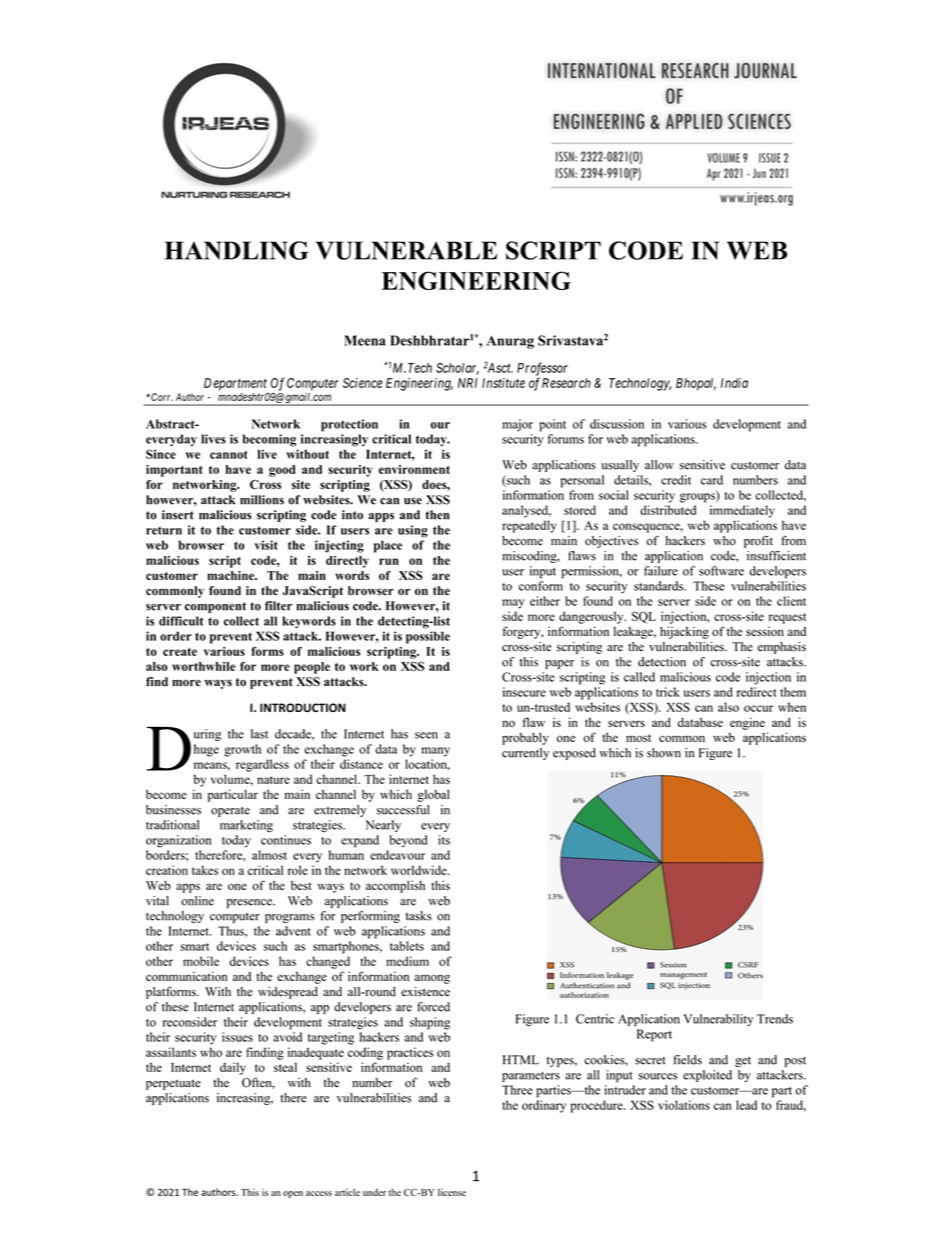 This page has height=1233, width=952. I want to click on Vulnerability, so click(718, 1020).
